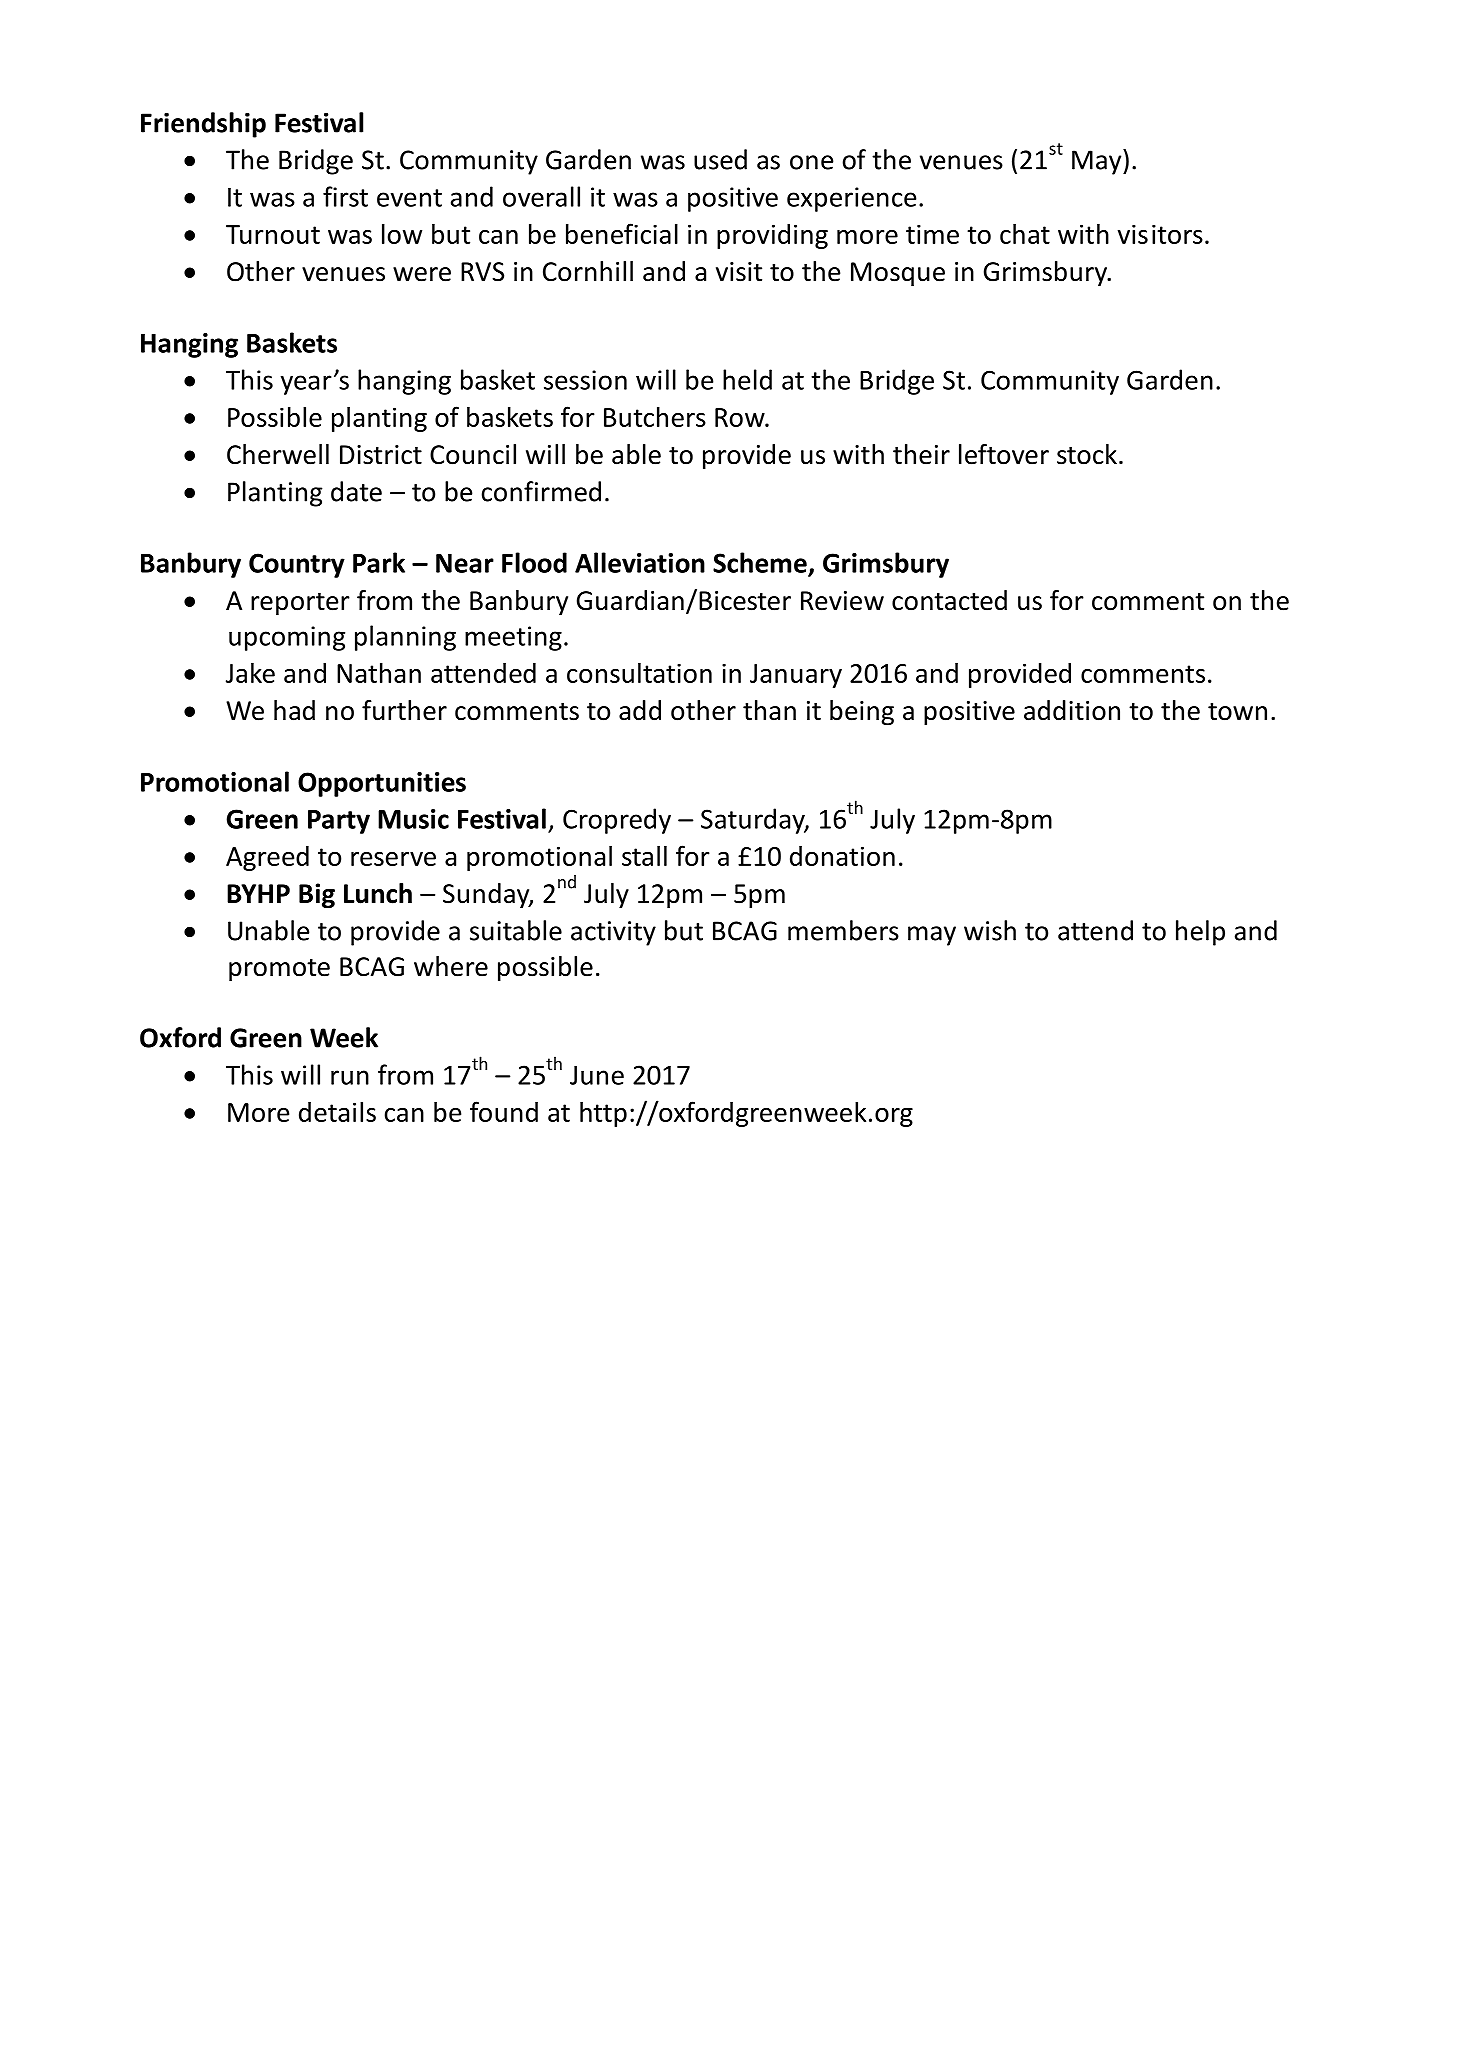  I want to click on used, so click(720, 159).
